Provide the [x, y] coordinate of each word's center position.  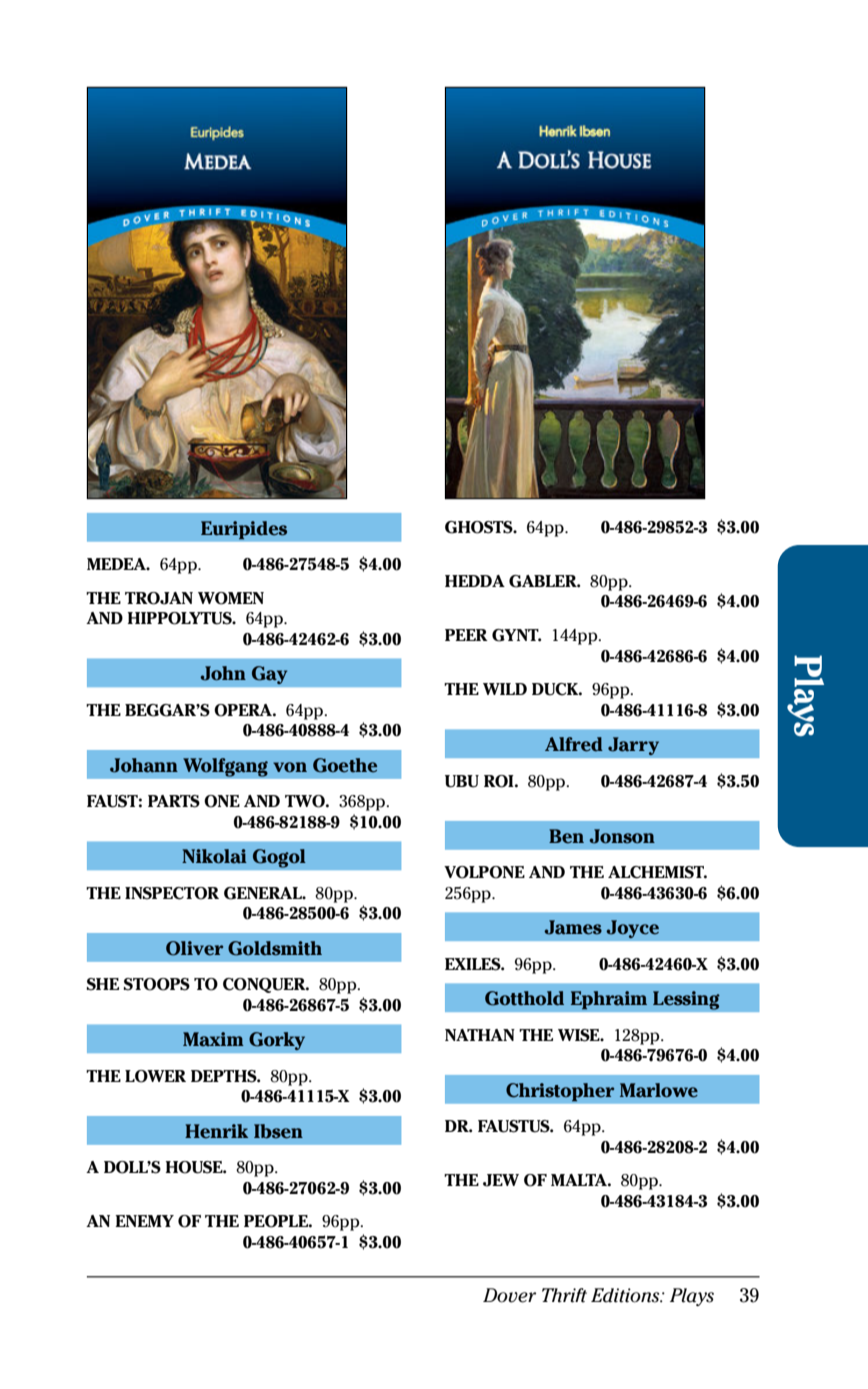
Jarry [633, 746]
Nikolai [214, 856]
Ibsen [278, 1131]
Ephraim [608, 1000]
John [223, 673]
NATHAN [480, 1035]
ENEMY [144, 1221]
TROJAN [159, 598]
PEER [466, 635]
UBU [462, 781]
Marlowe [659, 1090]
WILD [505, 689]
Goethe [345, 765]
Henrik [216, 1131]
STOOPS [157, 984]
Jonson [622, 836]
